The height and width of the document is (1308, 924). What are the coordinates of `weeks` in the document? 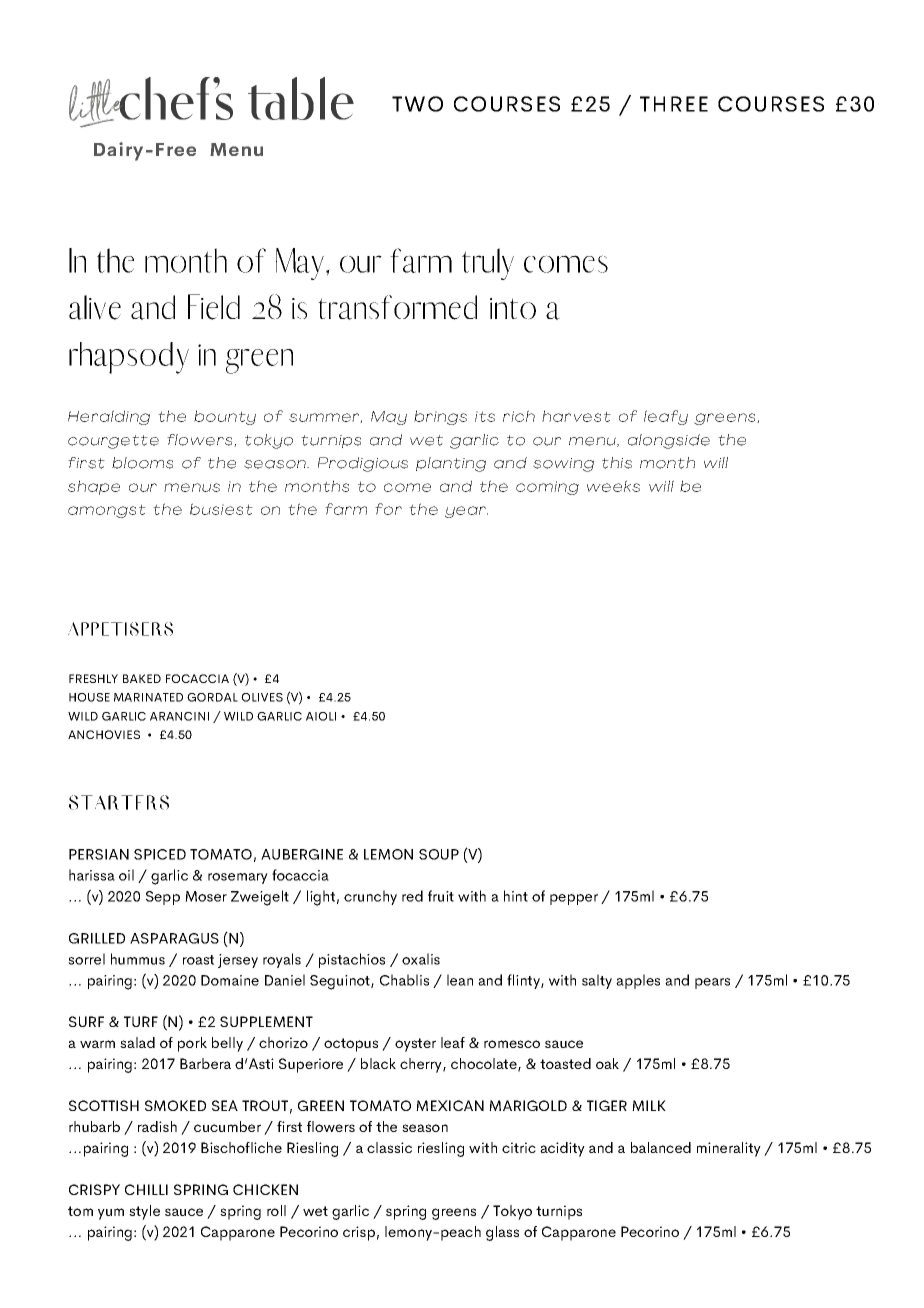 It's located at (613, 486).
